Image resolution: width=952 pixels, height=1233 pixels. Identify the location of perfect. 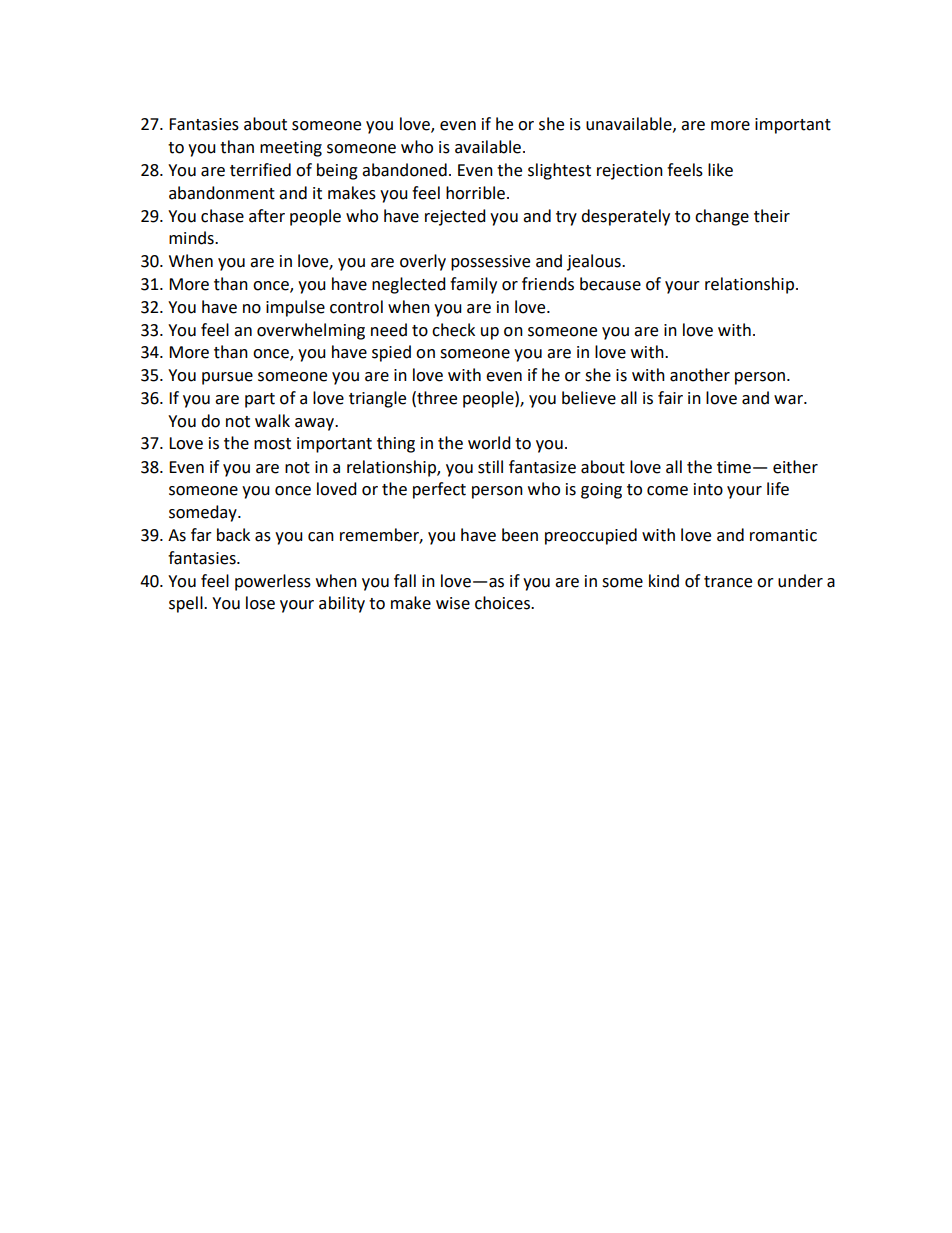
(439, 490).
